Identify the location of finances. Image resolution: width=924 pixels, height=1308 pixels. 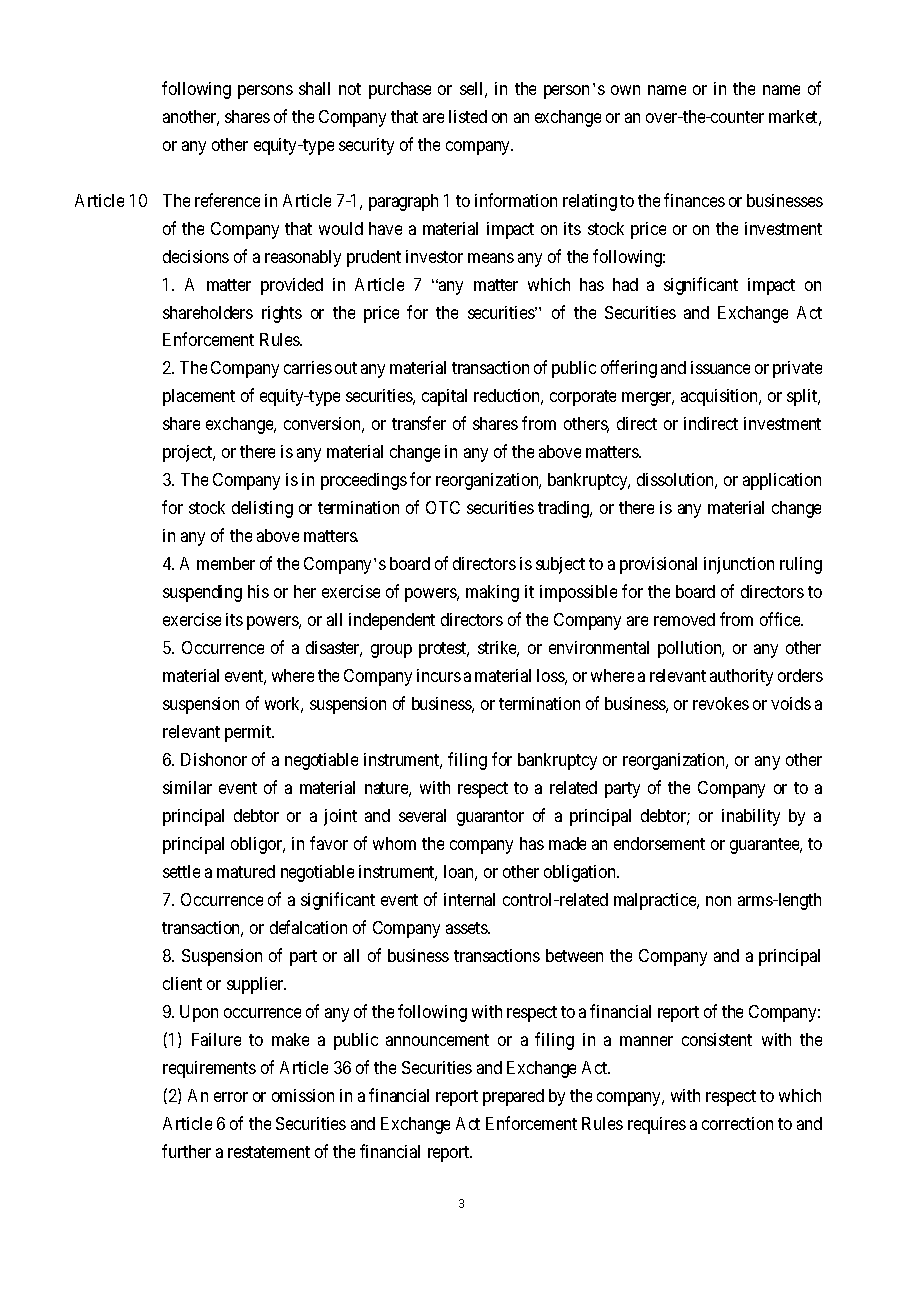
(694, 200).
